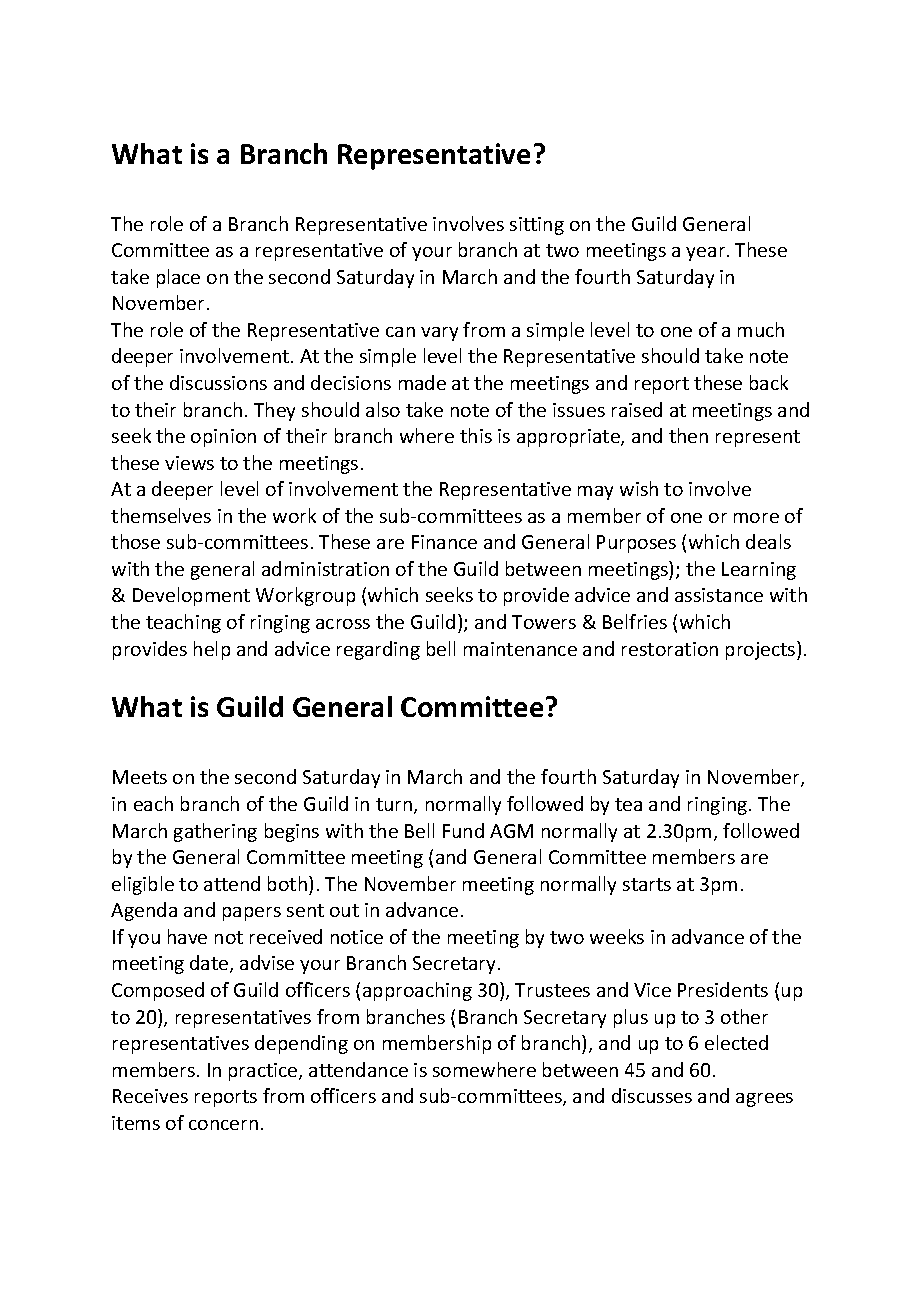  What do you see at coordinates (647, 884) in the page?
I see `starts` at bounding box center [647, 884].
